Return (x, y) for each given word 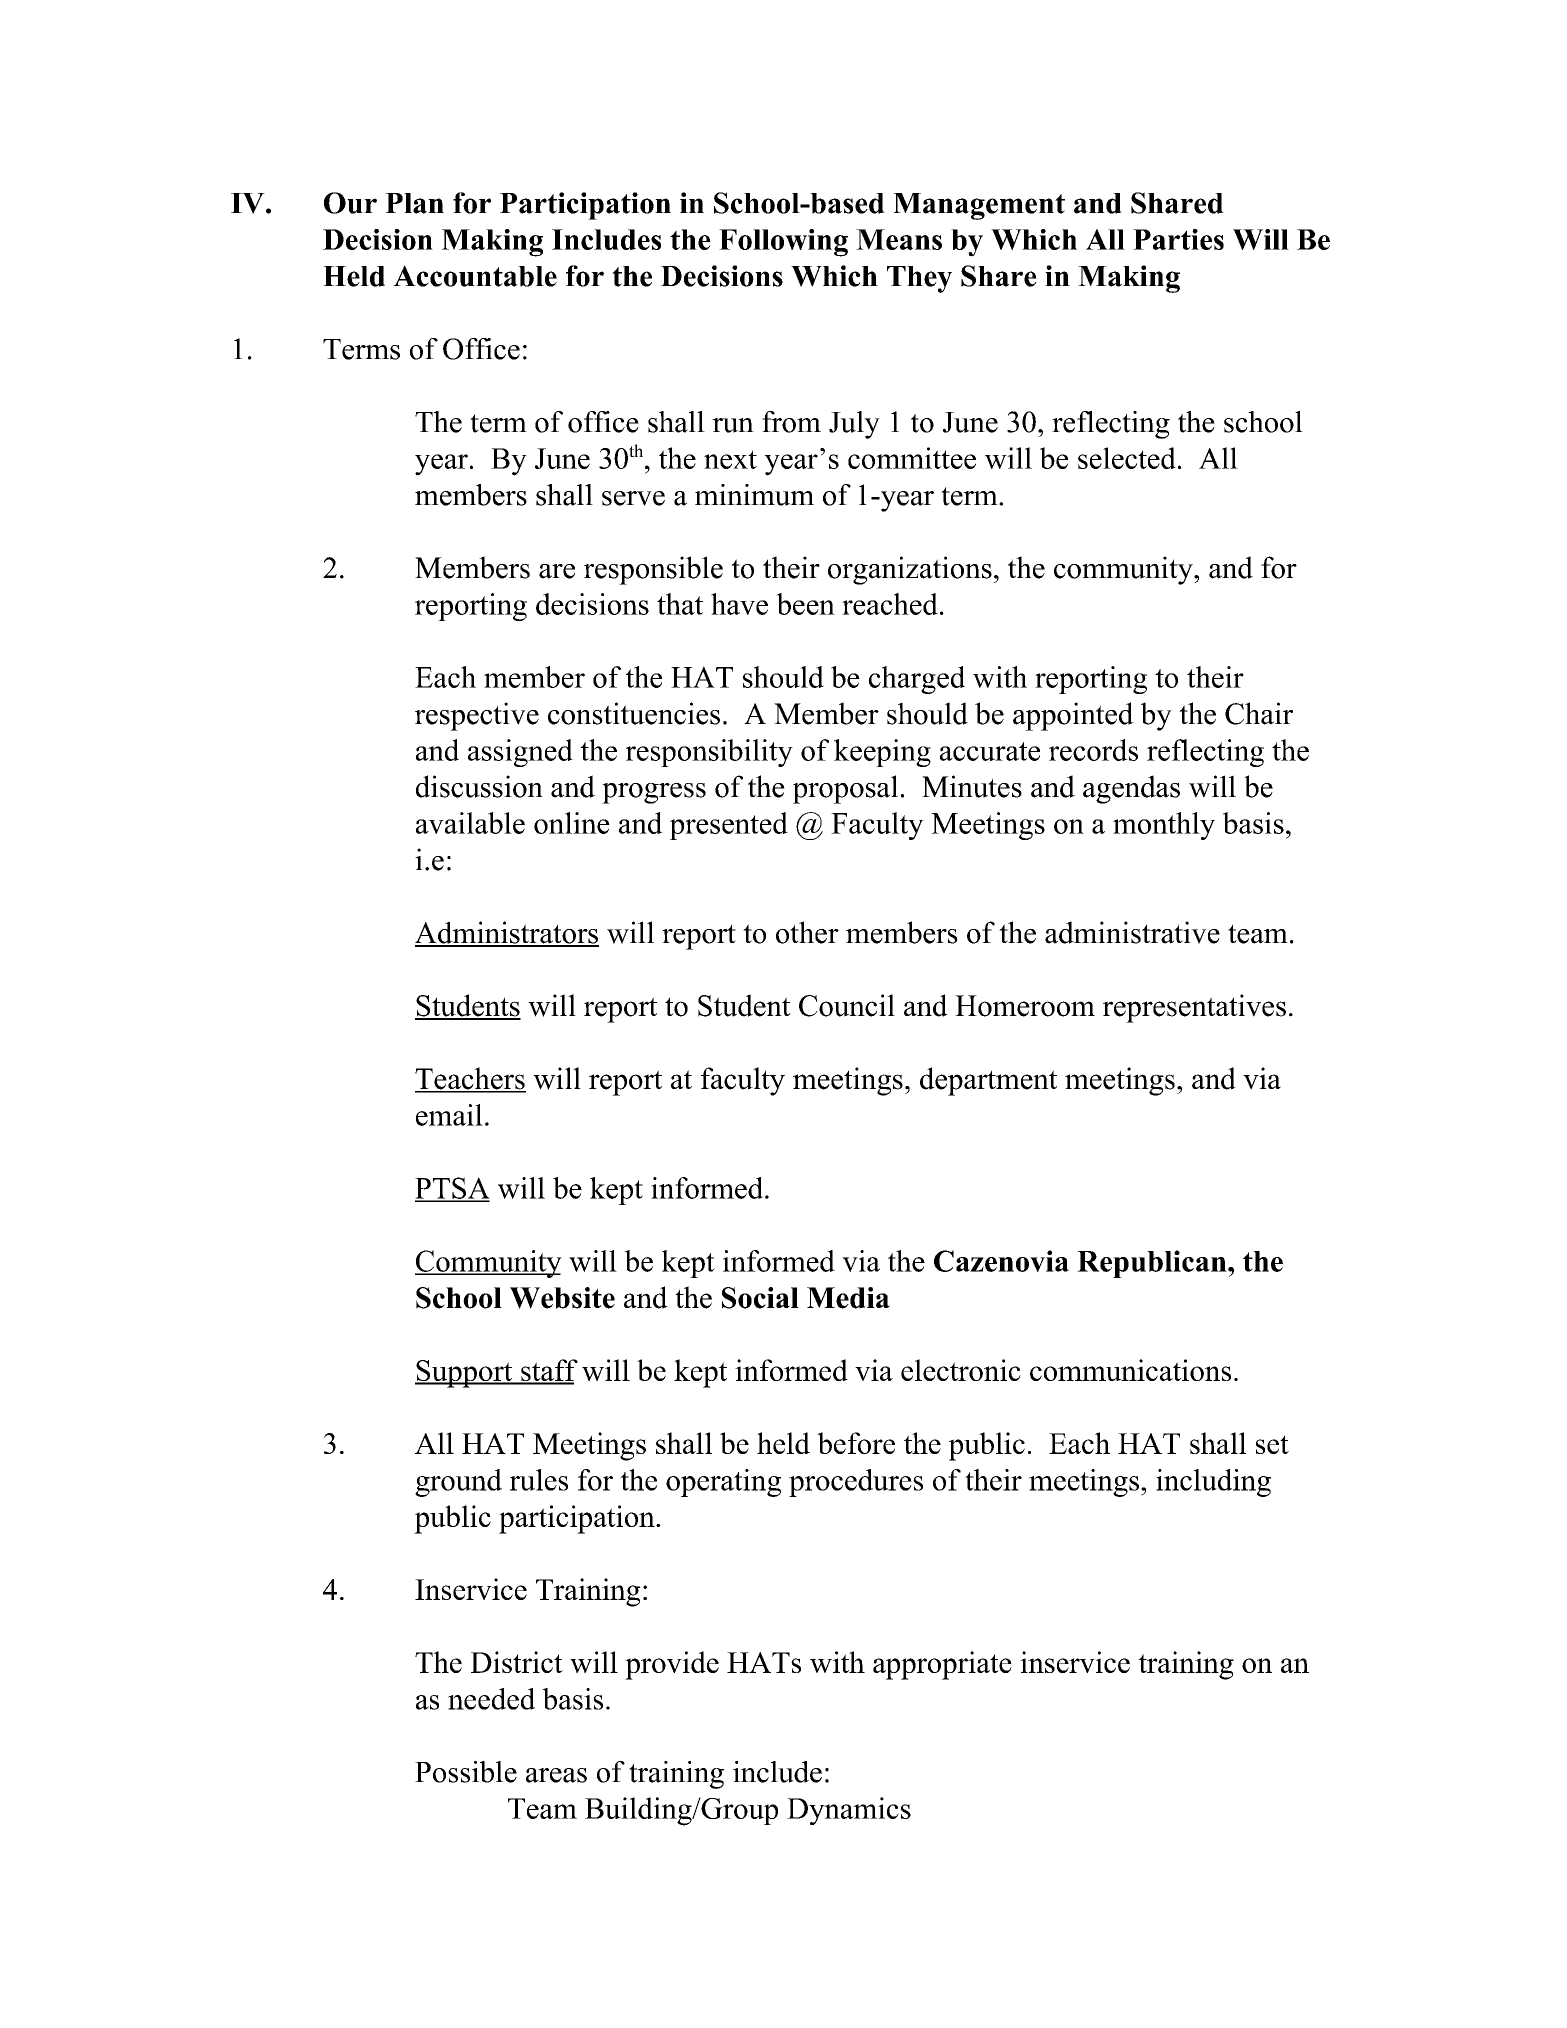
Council (847, 1005)
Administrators (507, 933)
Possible (466, 1772)
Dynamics (849, 1811)
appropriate (942, 1665)
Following (783, 243)
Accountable (475, 276)
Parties (1178, 239)
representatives (1194, 1008)
